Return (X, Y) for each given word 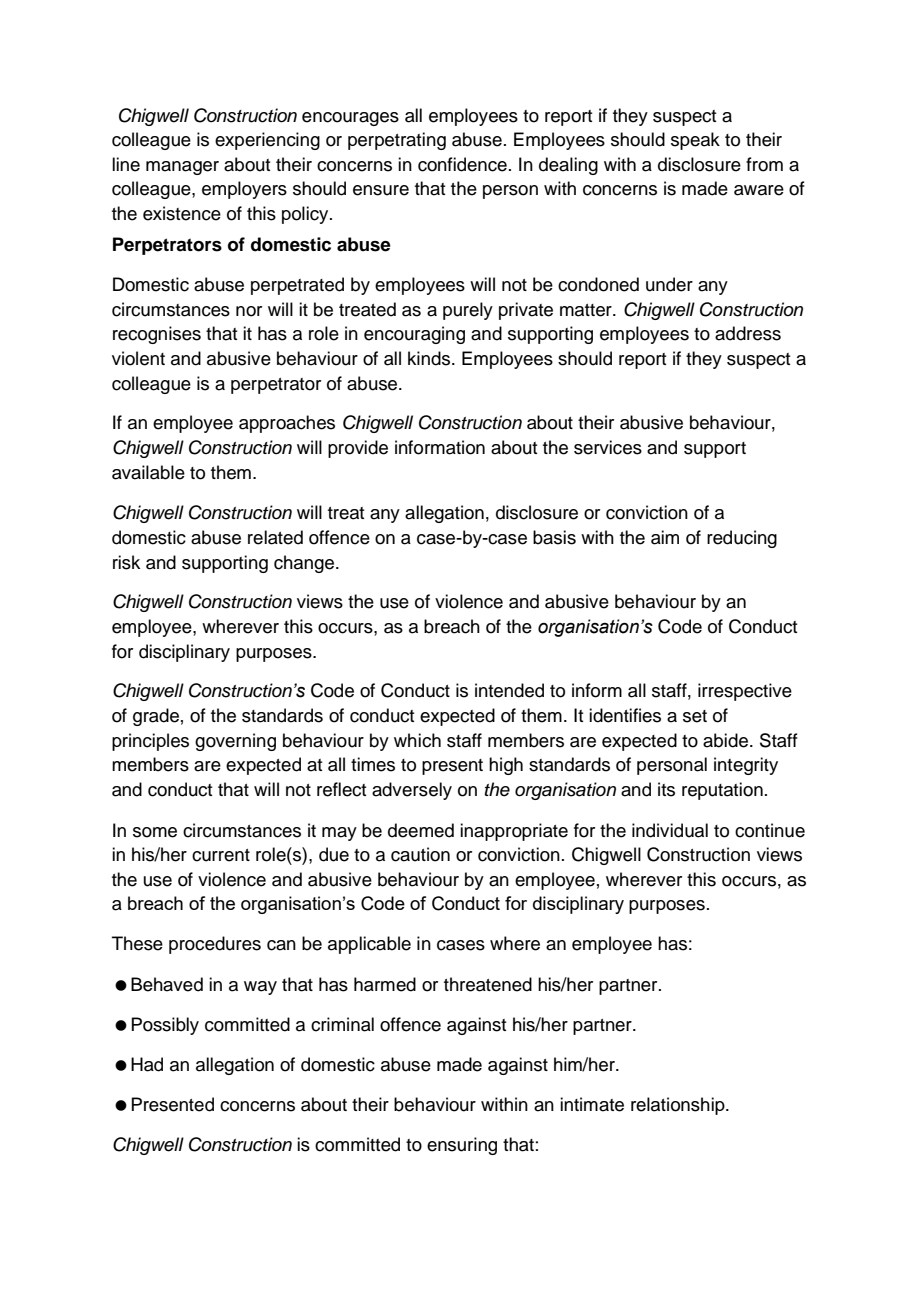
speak (695, 141)
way (260, 988)
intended (509, 690)
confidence (462, 164)
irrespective (745, 692)
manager (182, 168)
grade (156, 717)
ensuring (462, 1146)
